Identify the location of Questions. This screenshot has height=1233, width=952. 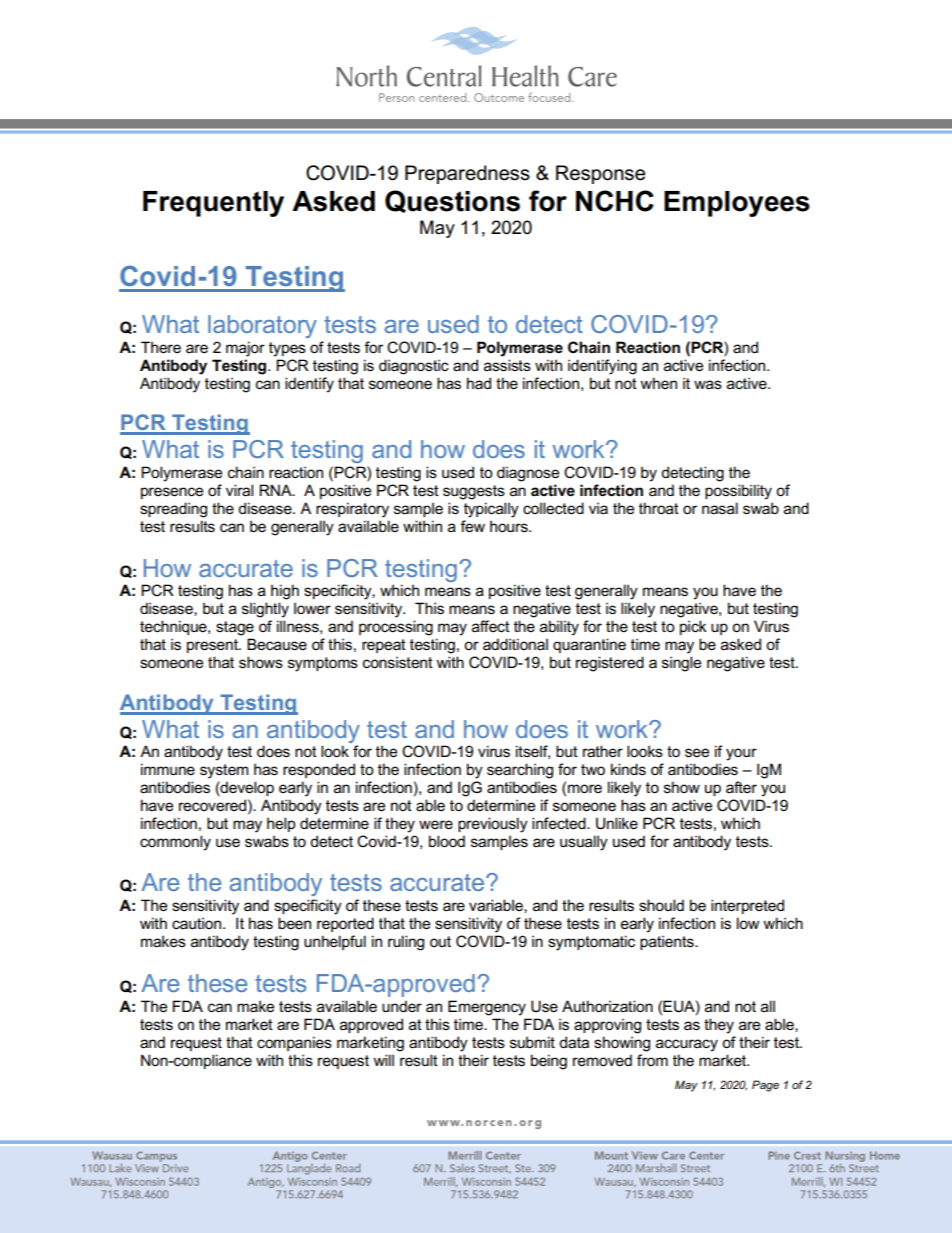
(452, 201).
